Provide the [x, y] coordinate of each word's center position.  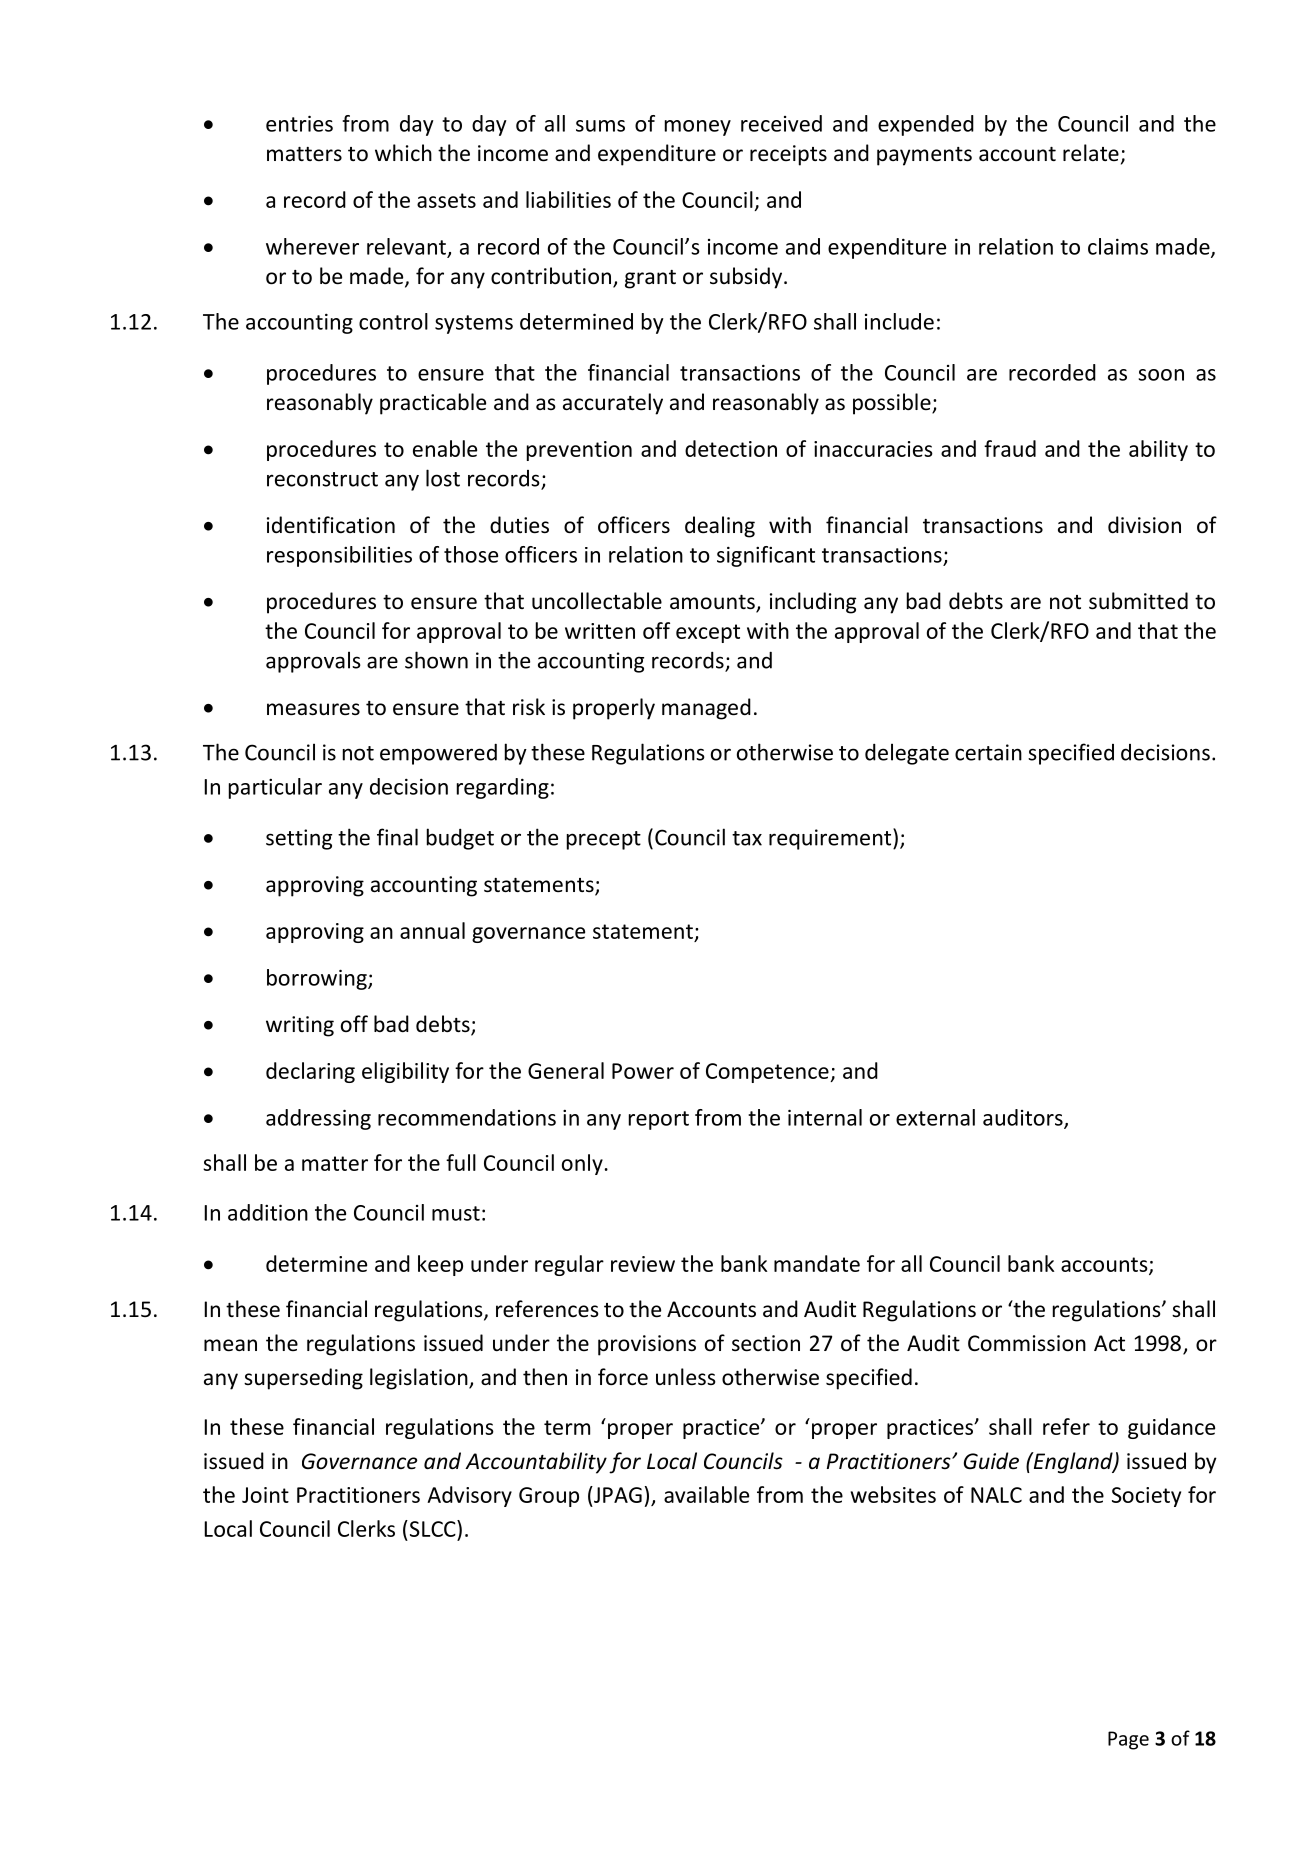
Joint [265, 1495]
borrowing [318, 979]
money [698, 128]
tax [747, 838]
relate [1091, 153]
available [706, 1494]
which [403, 152]
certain [988, 752]
